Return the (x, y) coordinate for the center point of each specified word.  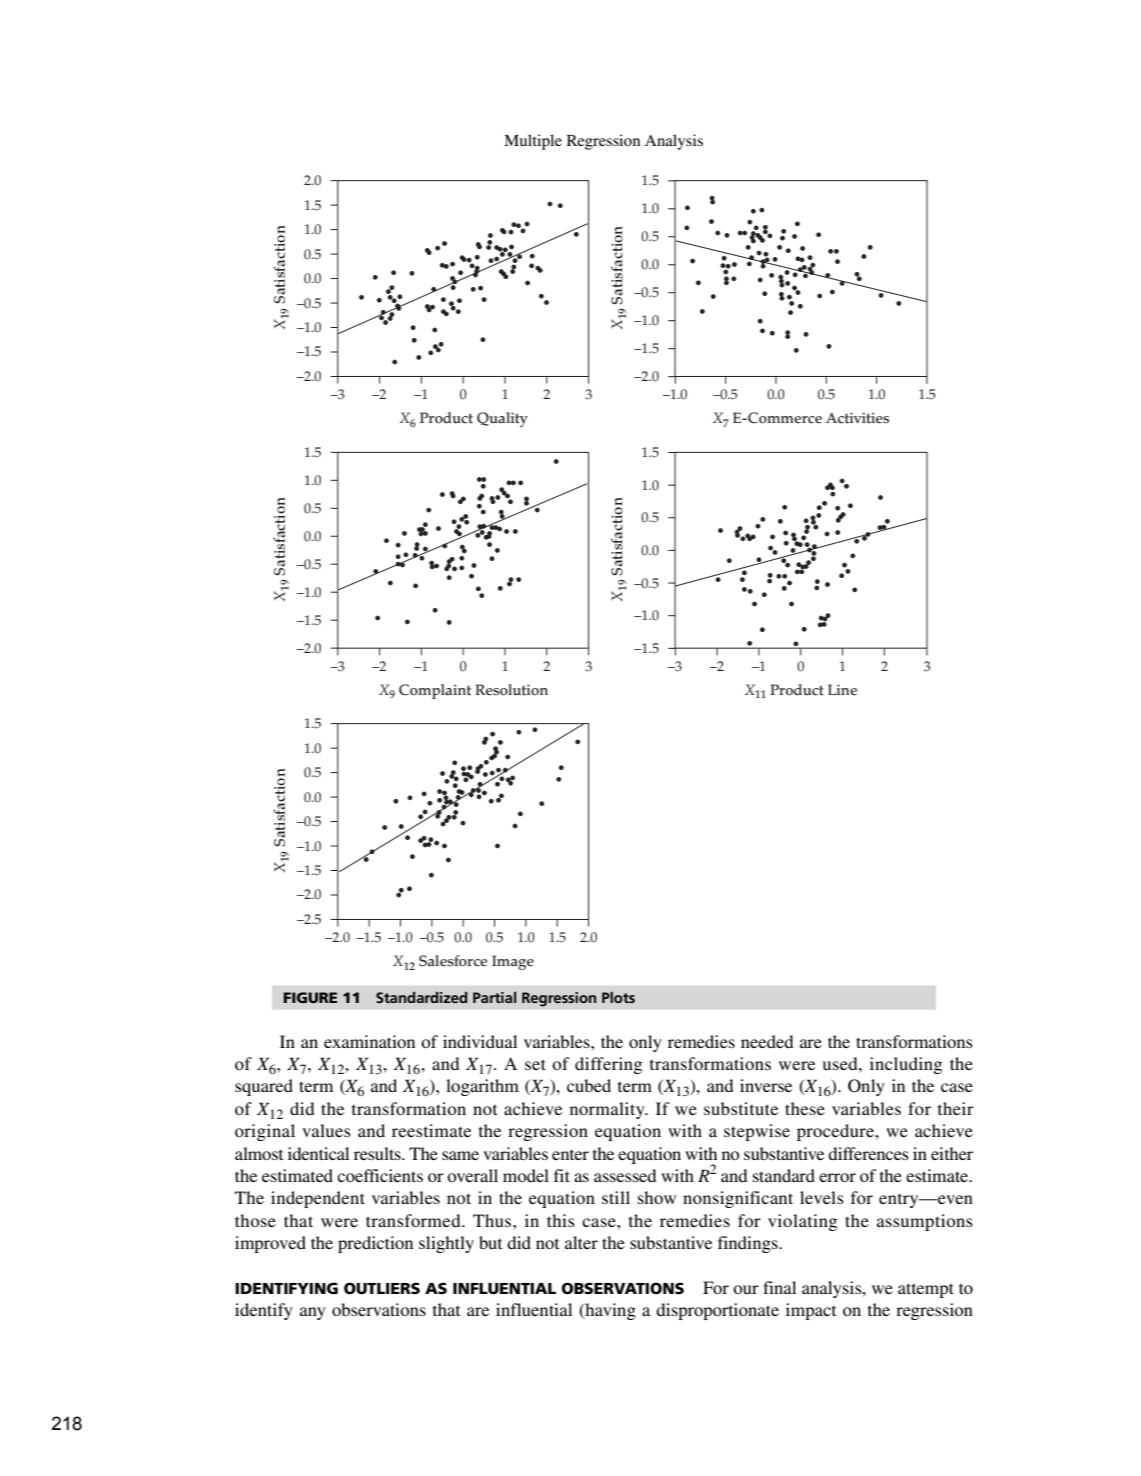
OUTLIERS (382, 1288)
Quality (502, 419)
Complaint (435, 691)
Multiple (533, 142)
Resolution (511, 690)
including (906, 1065)
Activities (857, 418)
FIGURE (310, 997)
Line (842, 690)
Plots (618, 997)
